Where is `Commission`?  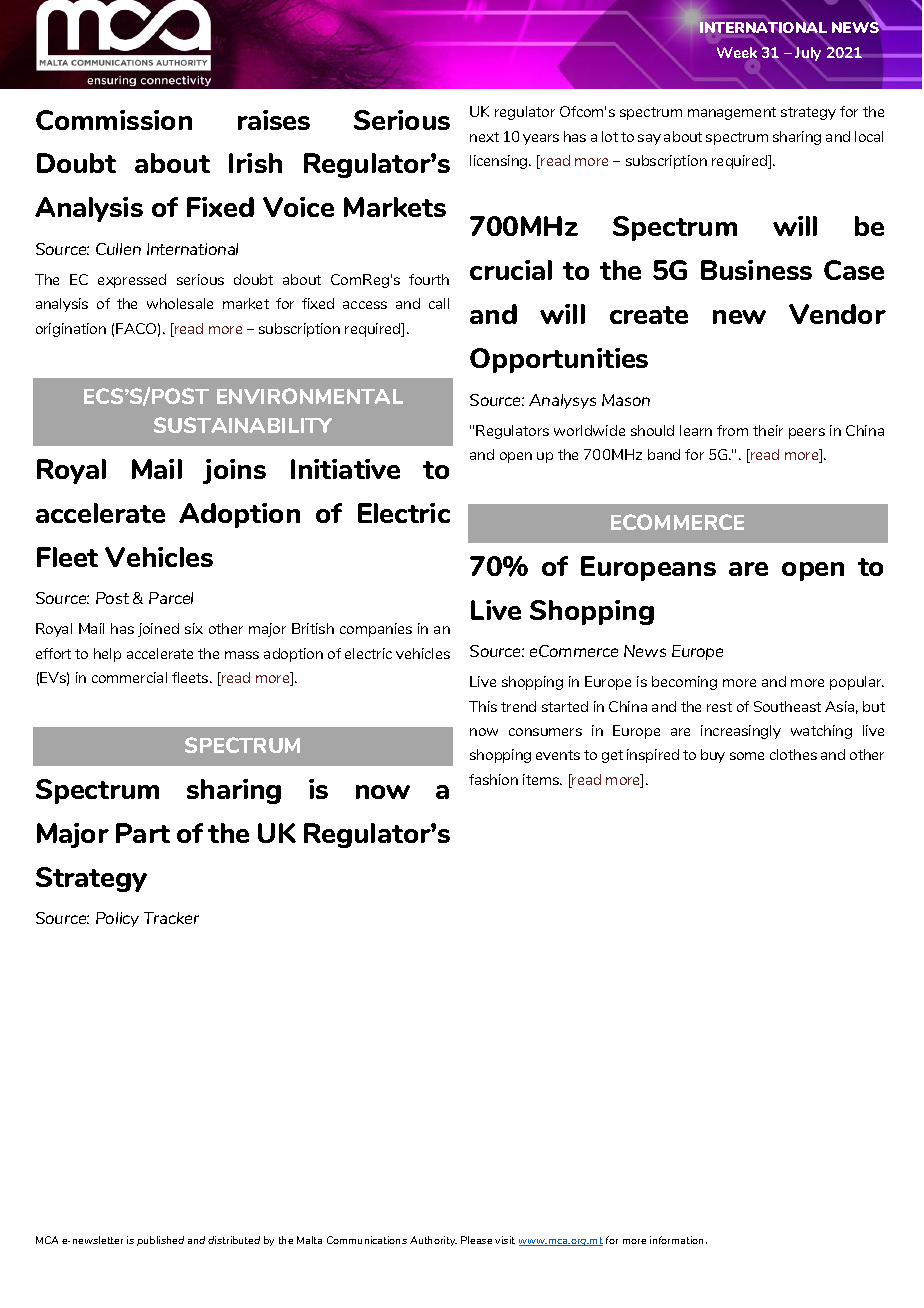 Commission is located at coordinates (114, 120).
